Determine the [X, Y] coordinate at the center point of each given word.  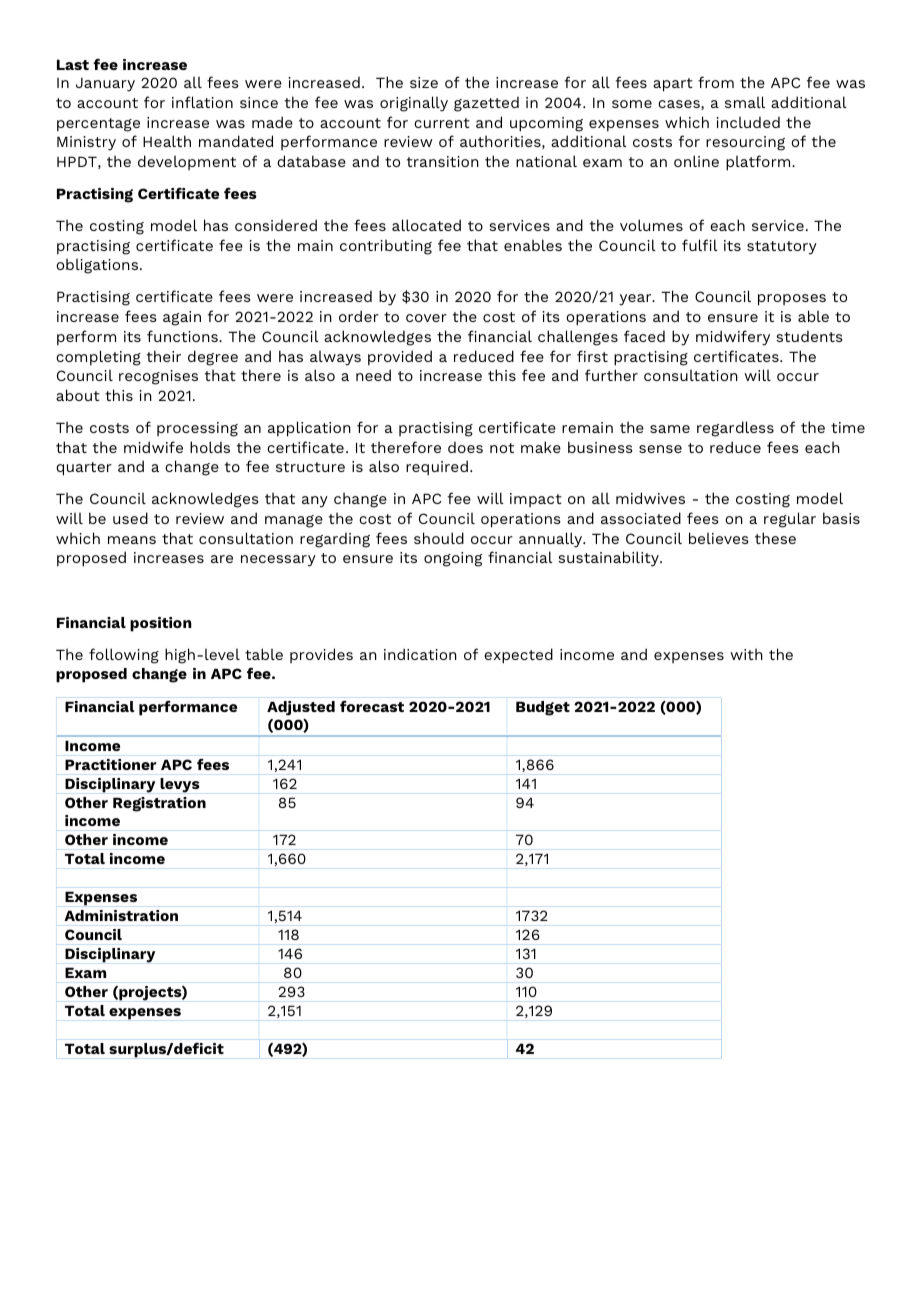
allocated [426, 225]
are [222, 559]
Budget [543, 708]
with [746, 654]
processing [197, 429]
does [465, 447]
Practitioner [110, 764]
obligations [98, 266]
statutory [782, 248]
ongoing [453, 559]
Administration [121, 915]
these [775, 538]
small [745, 102]
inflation [202, 102]
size [424, 82]
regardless [735, 429]
